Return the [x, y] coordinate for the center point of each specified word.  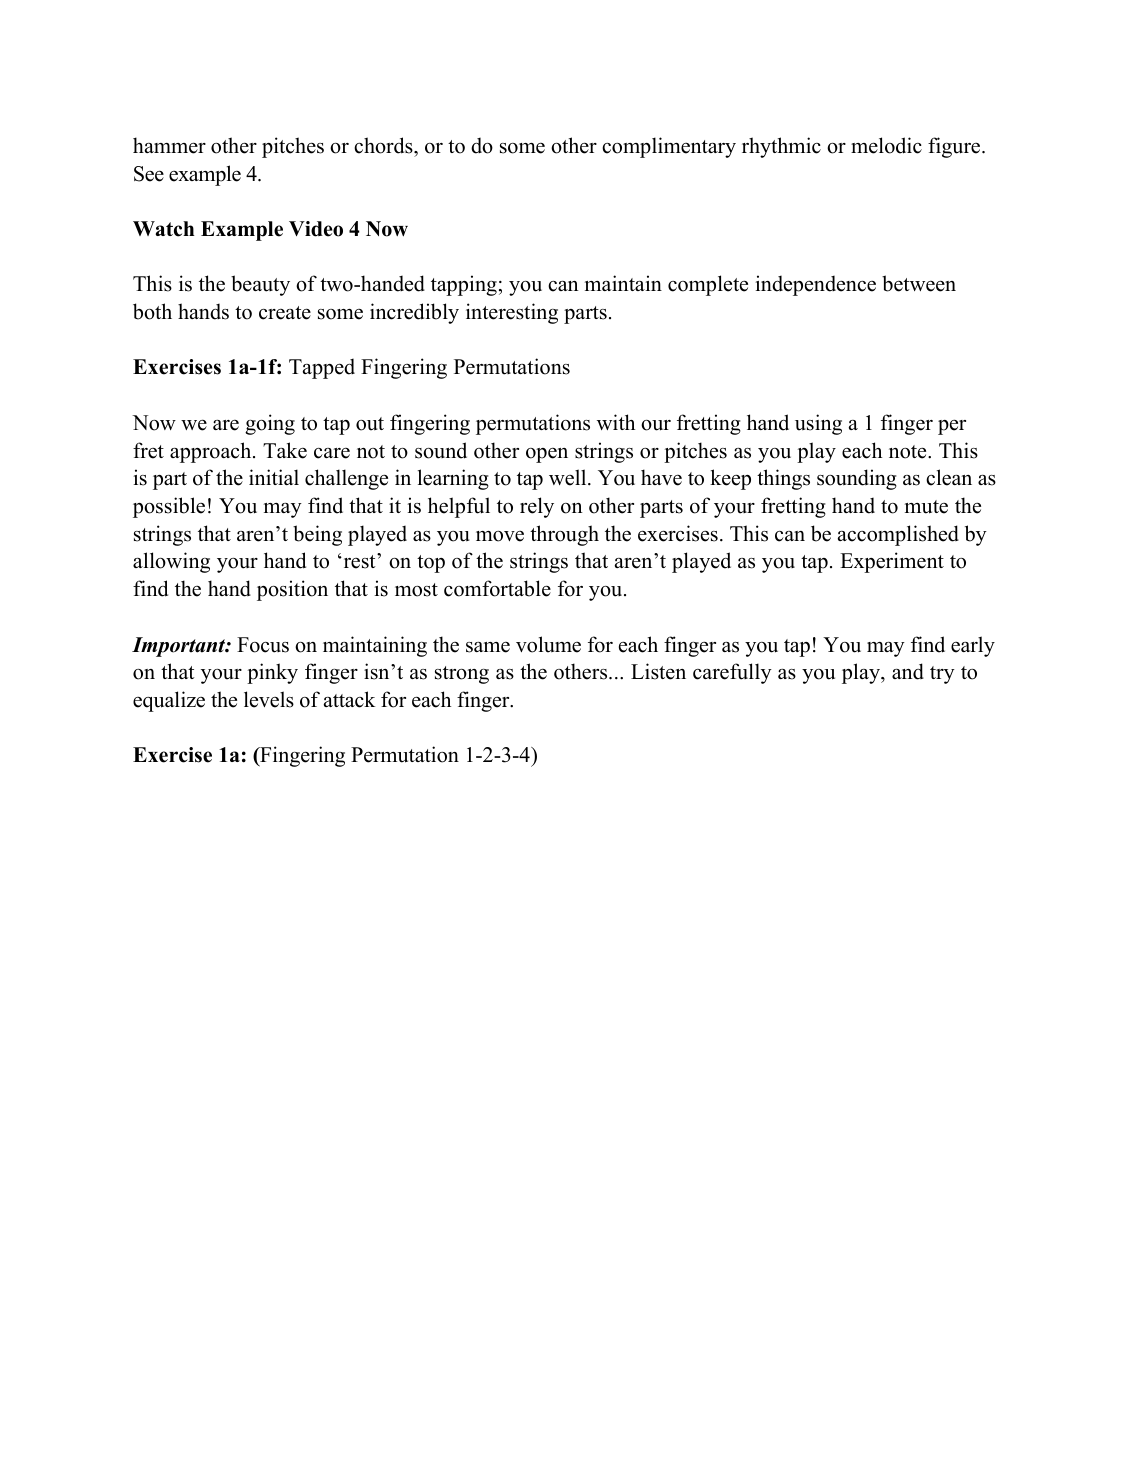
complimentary [669, 147]
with [616, 422]
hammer [169, 145]
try [942, 675]
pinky [272, 673]
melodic [886, 145]
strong [462, 675]
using [818, 424]
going [270, 424]
